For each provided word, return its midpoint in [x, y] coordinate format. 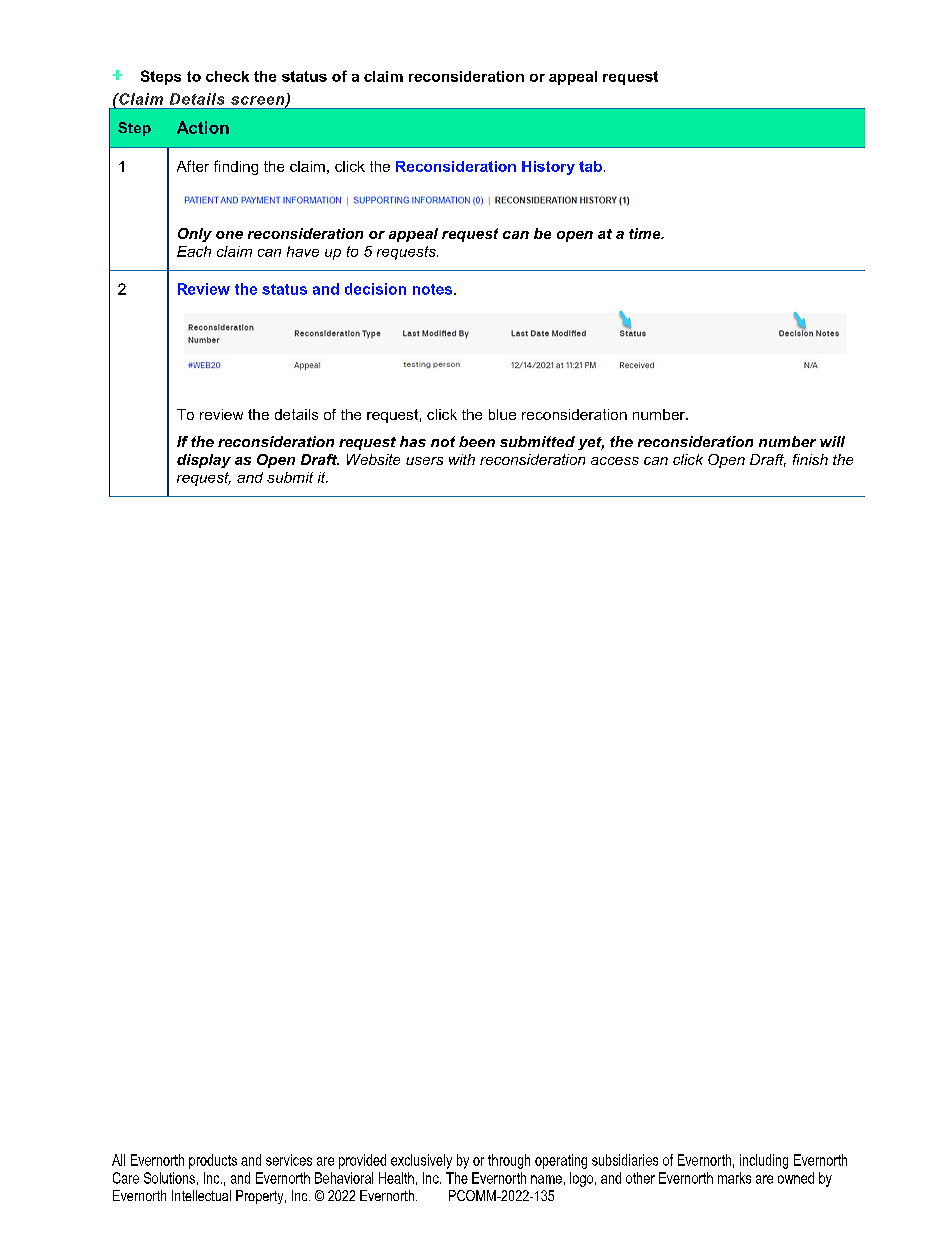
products [213, 1161]
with [462, 459]
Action [203, 127]
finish [810, 459]
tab [590, 166]
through [509, 1161]
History [548, 168]
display [204, 461]
